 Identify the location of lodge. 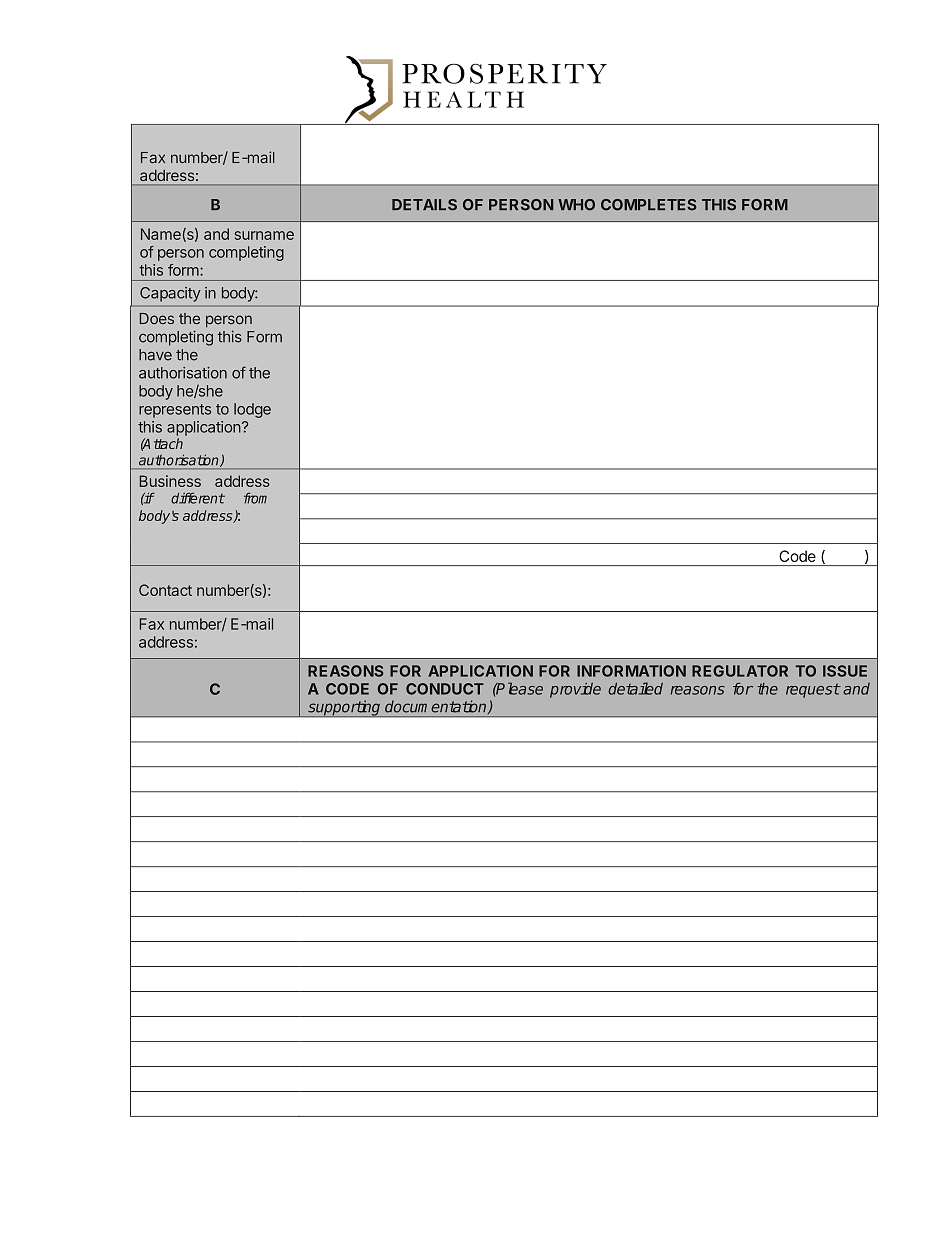
(252, 410).
